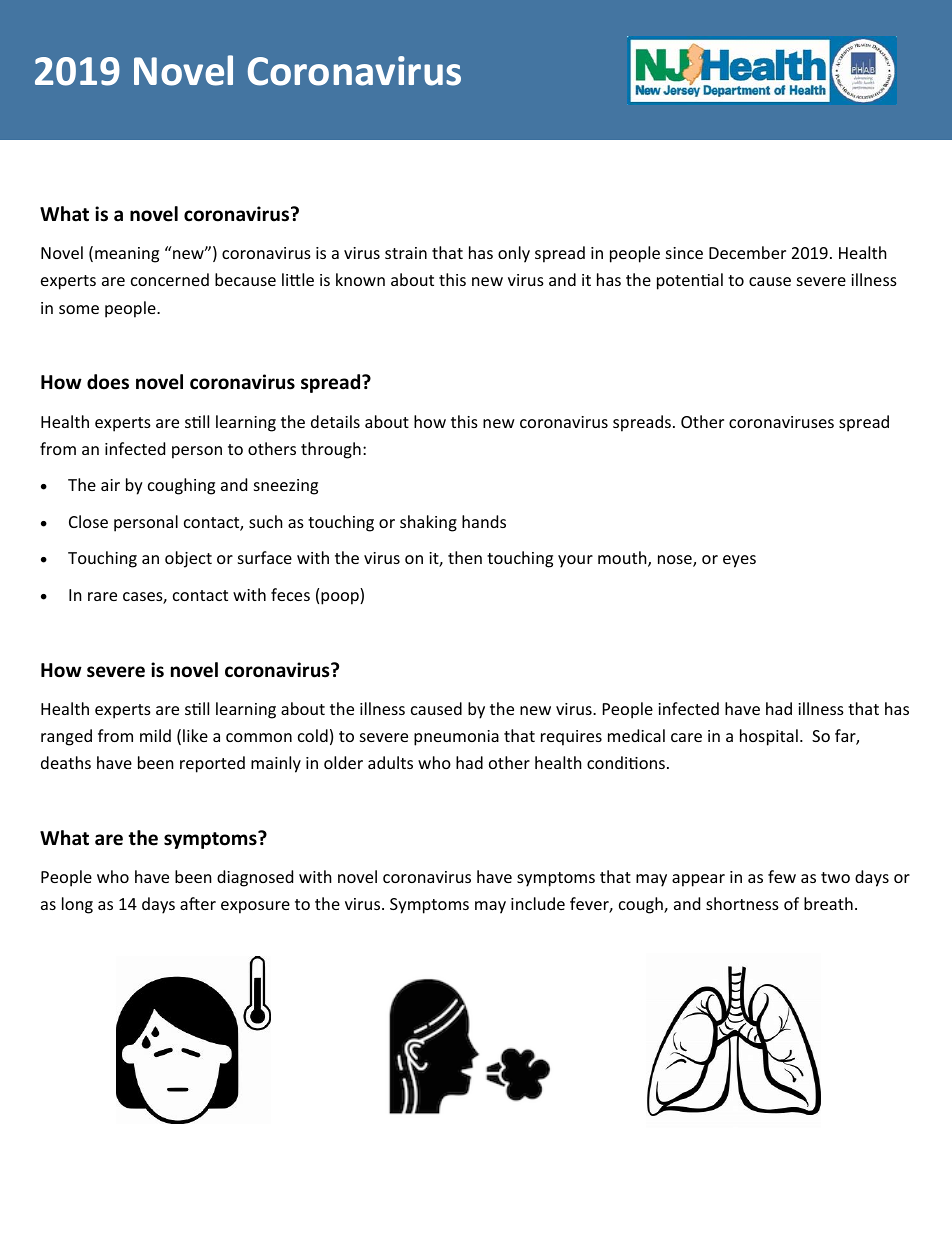 The image size is (952, 1233). I want to click on mouth, so click(623, 559).
